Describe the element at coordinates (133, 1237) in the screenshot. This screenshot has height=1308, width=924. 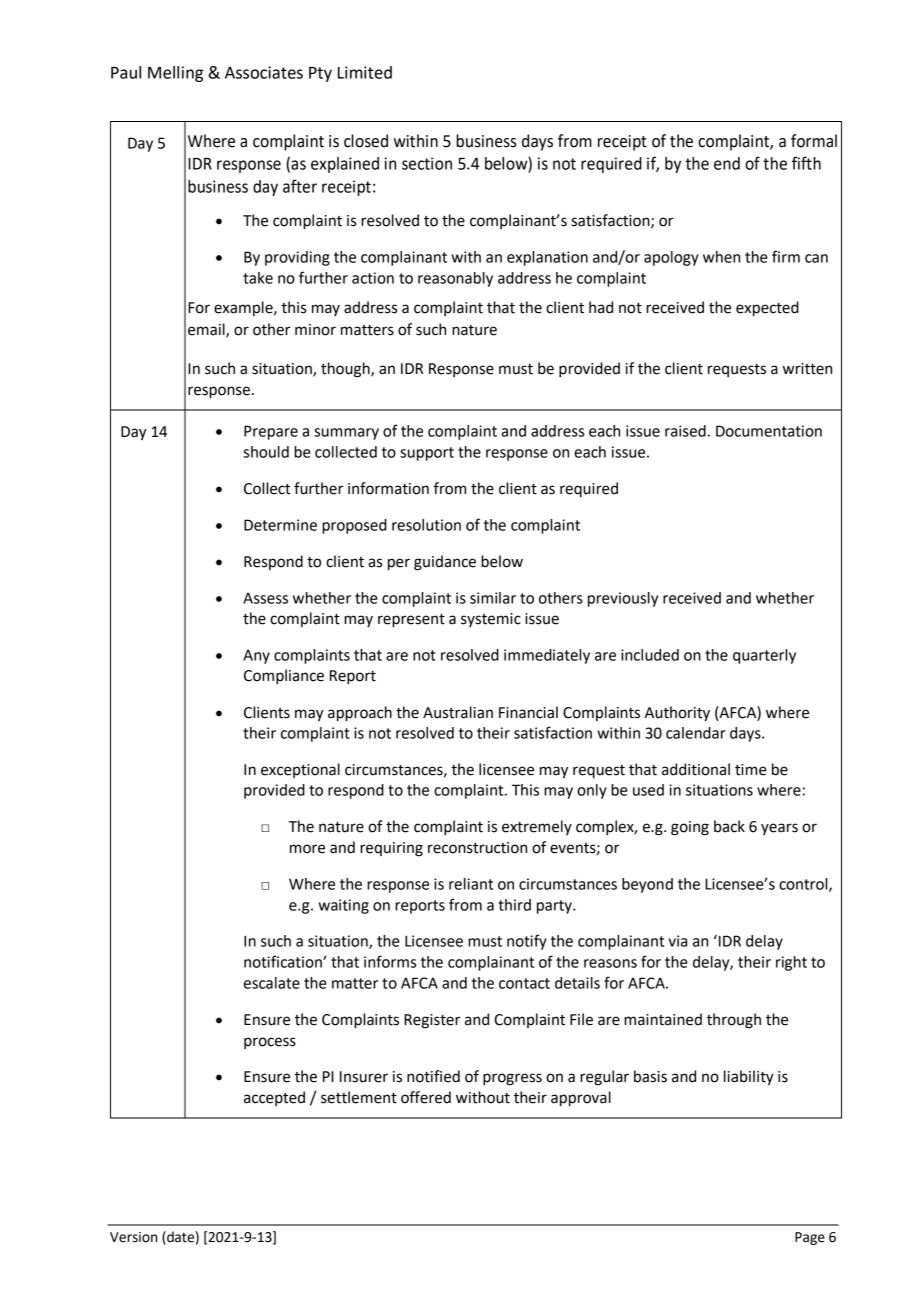
I see `Version` at that location.
